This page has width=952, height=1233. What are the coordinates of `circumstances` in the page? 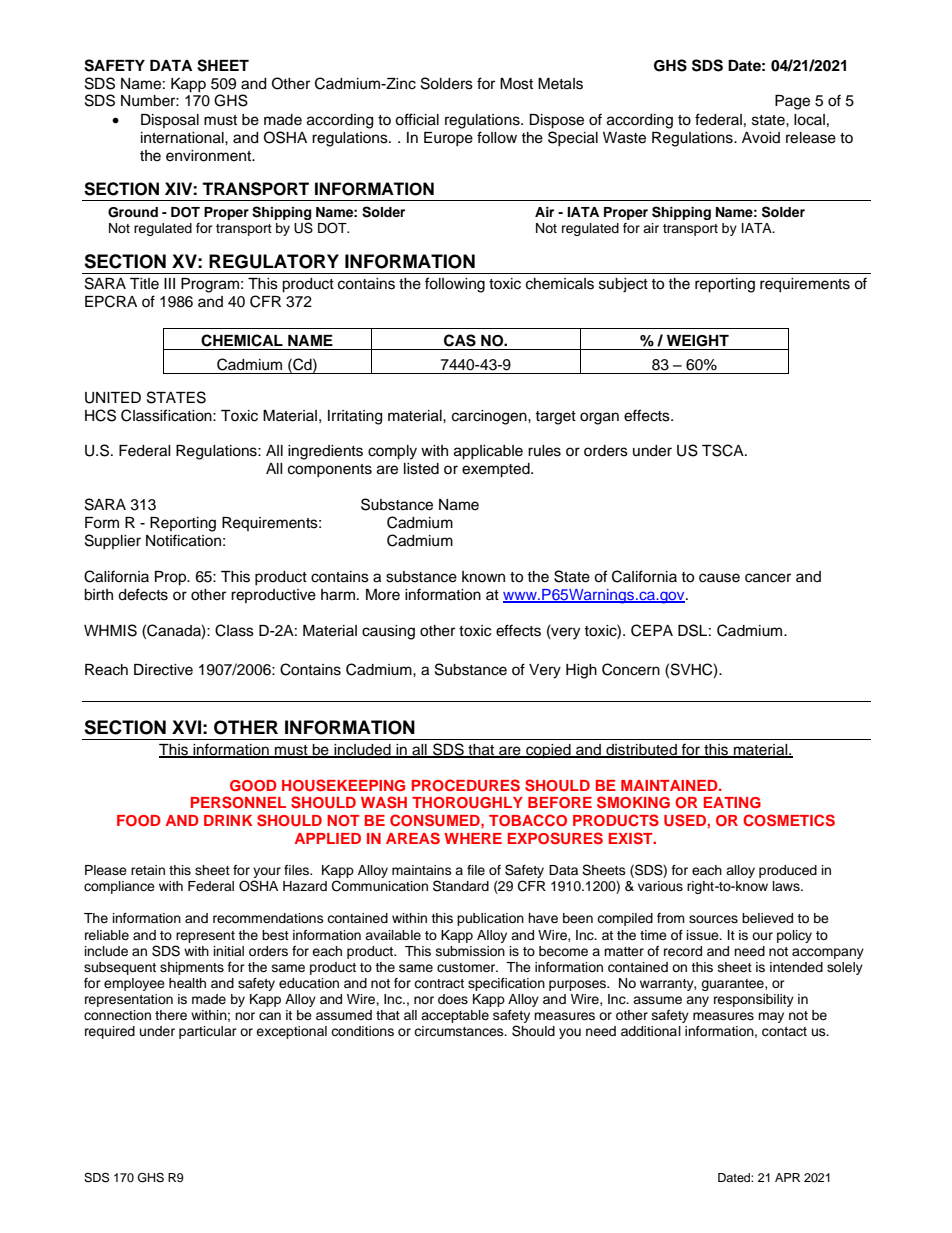 It's located at (460, 1031).
